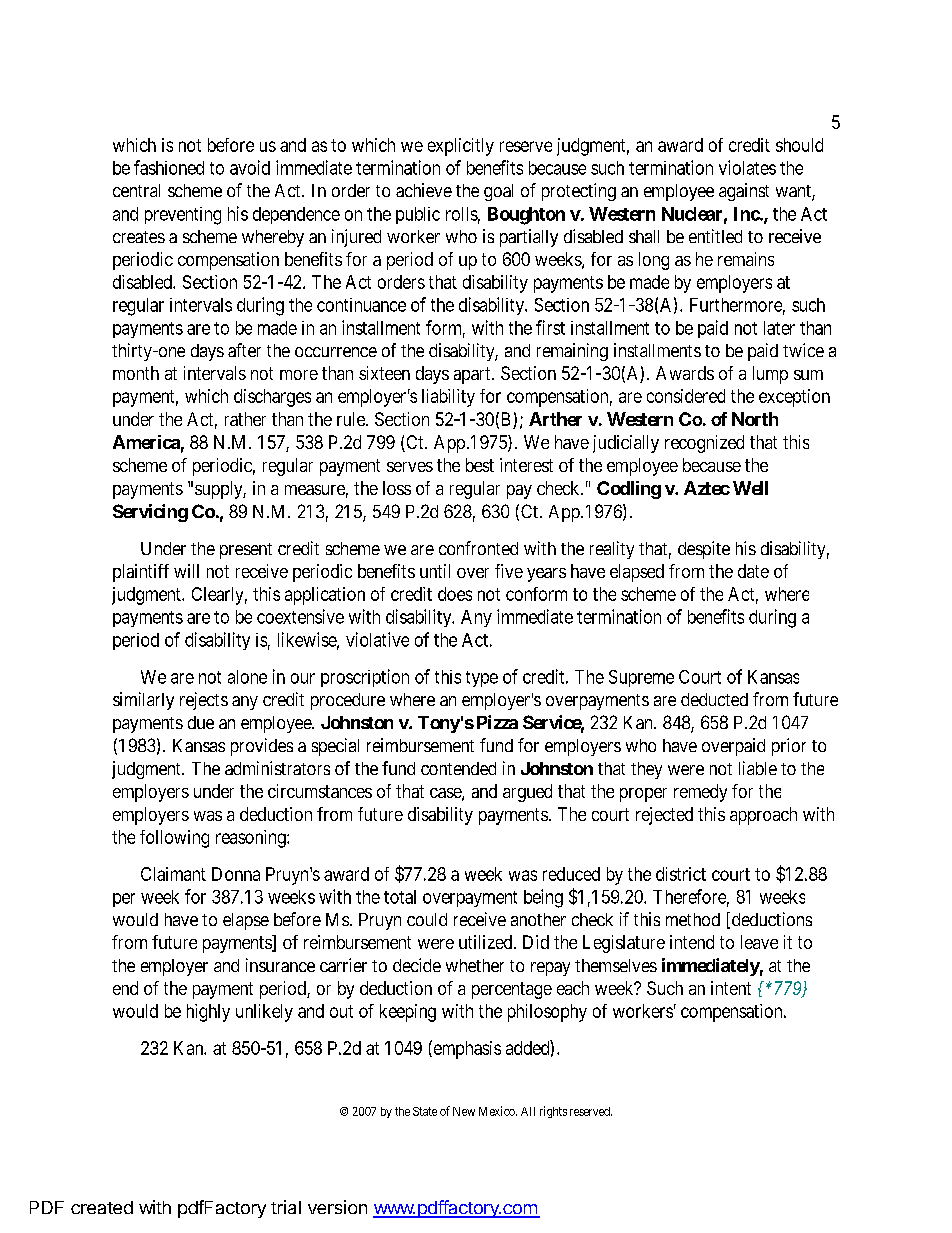  Describe the element at coordinates (424, 190) in the screenshot. I see `achieve` at that location.
